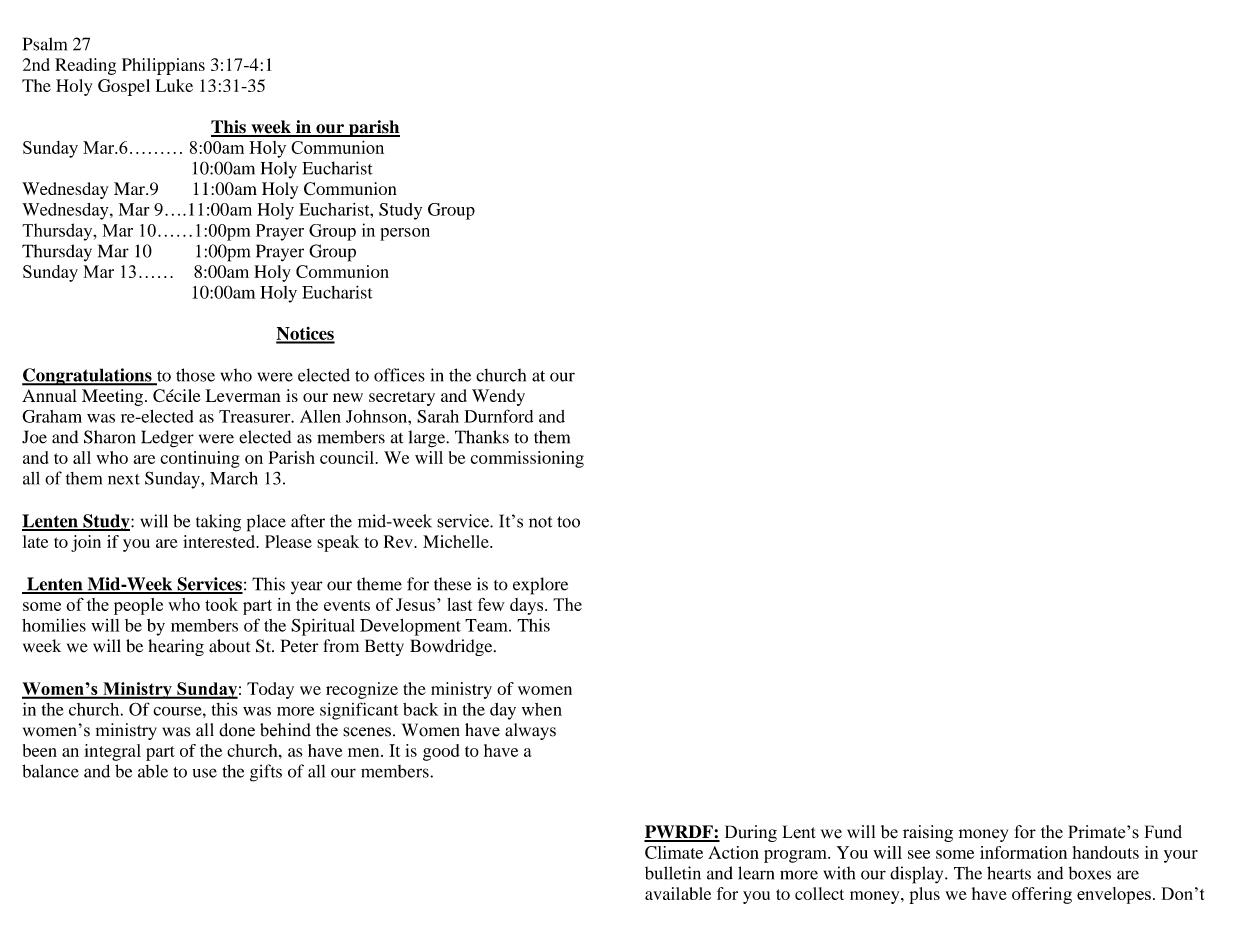 The width and height of the page is (1233, 952). Describe the element at coordinates (542, 709) in the page. I see `when` at that location.
